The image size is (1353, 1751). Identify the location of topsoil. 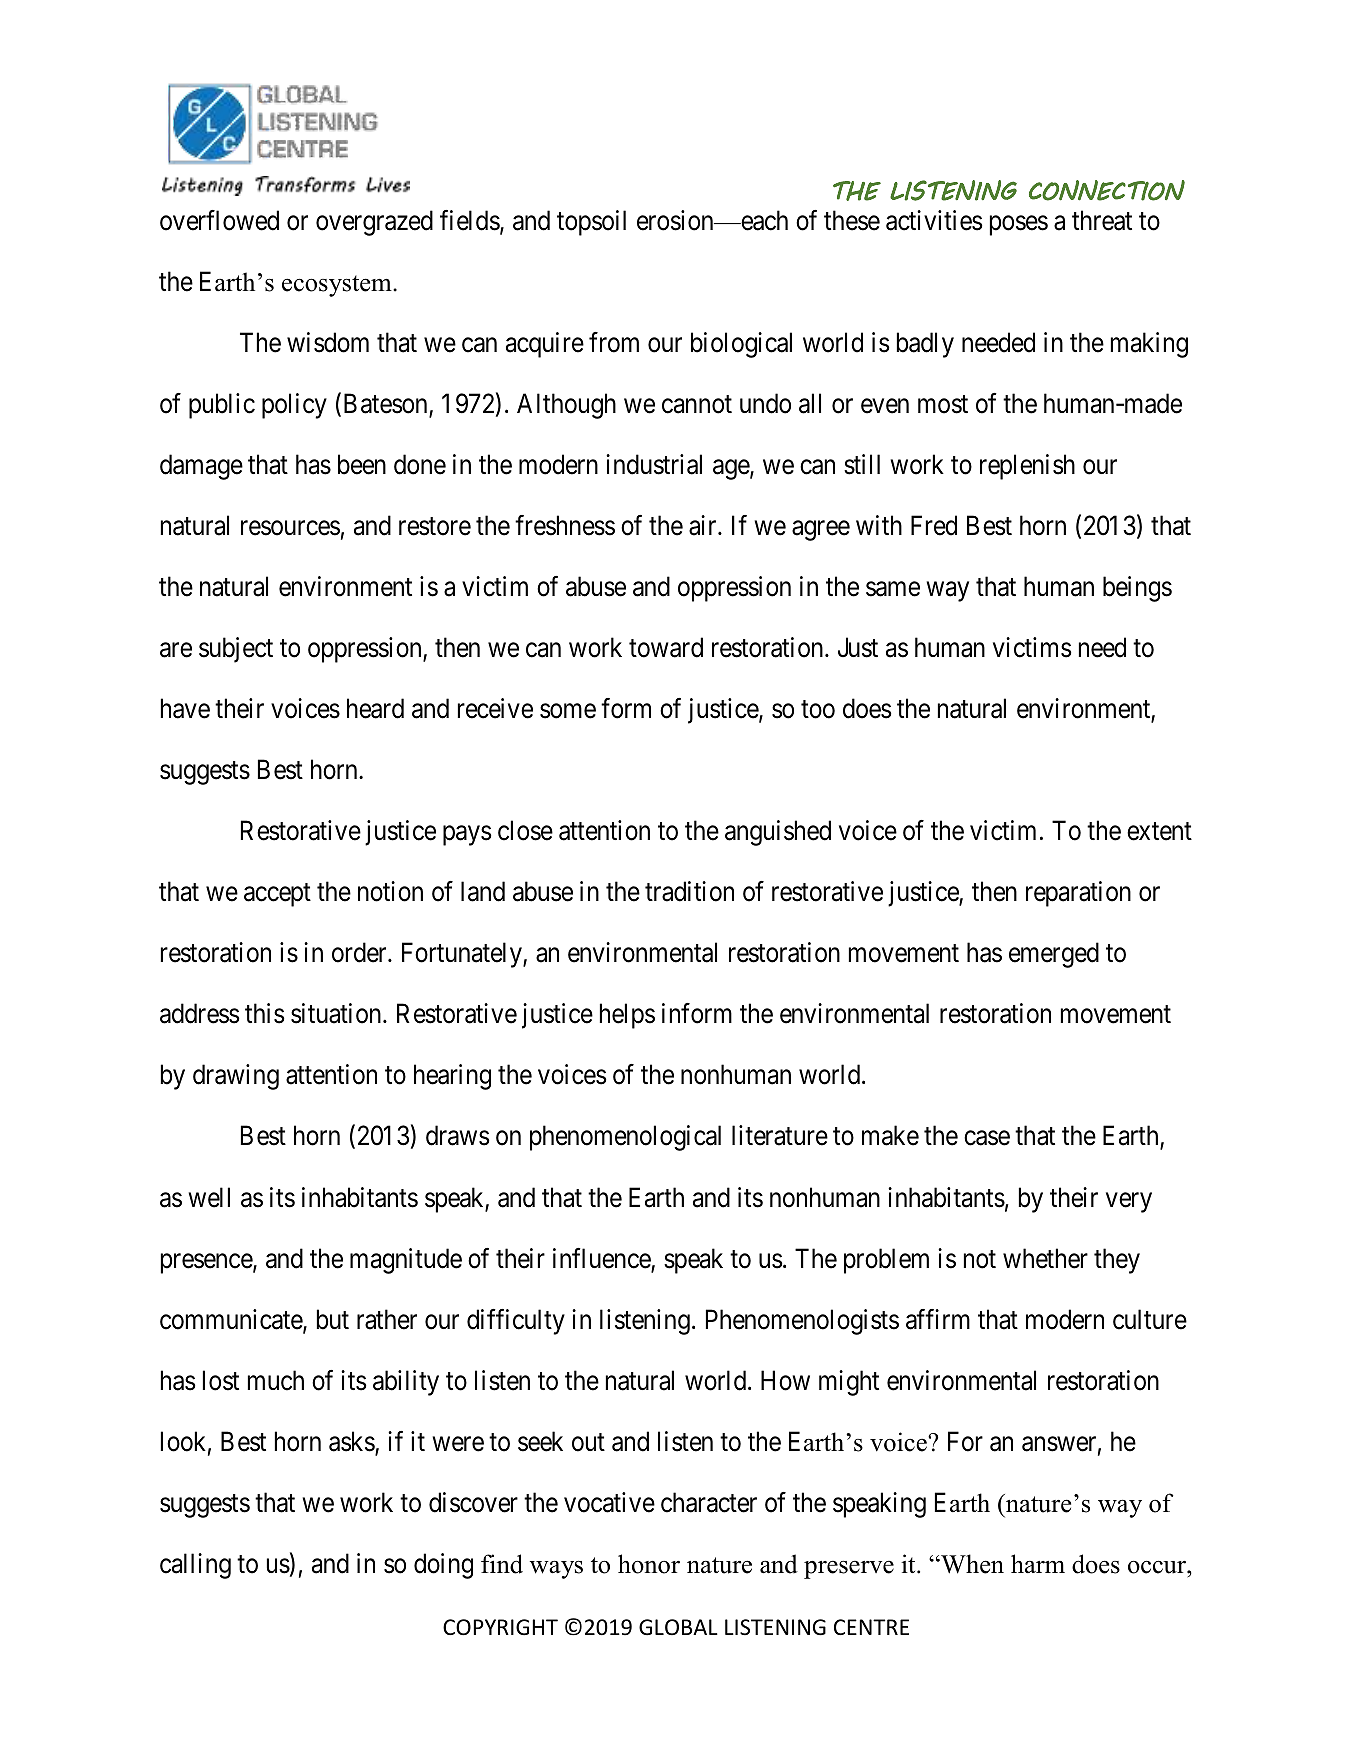
(591, 223).
